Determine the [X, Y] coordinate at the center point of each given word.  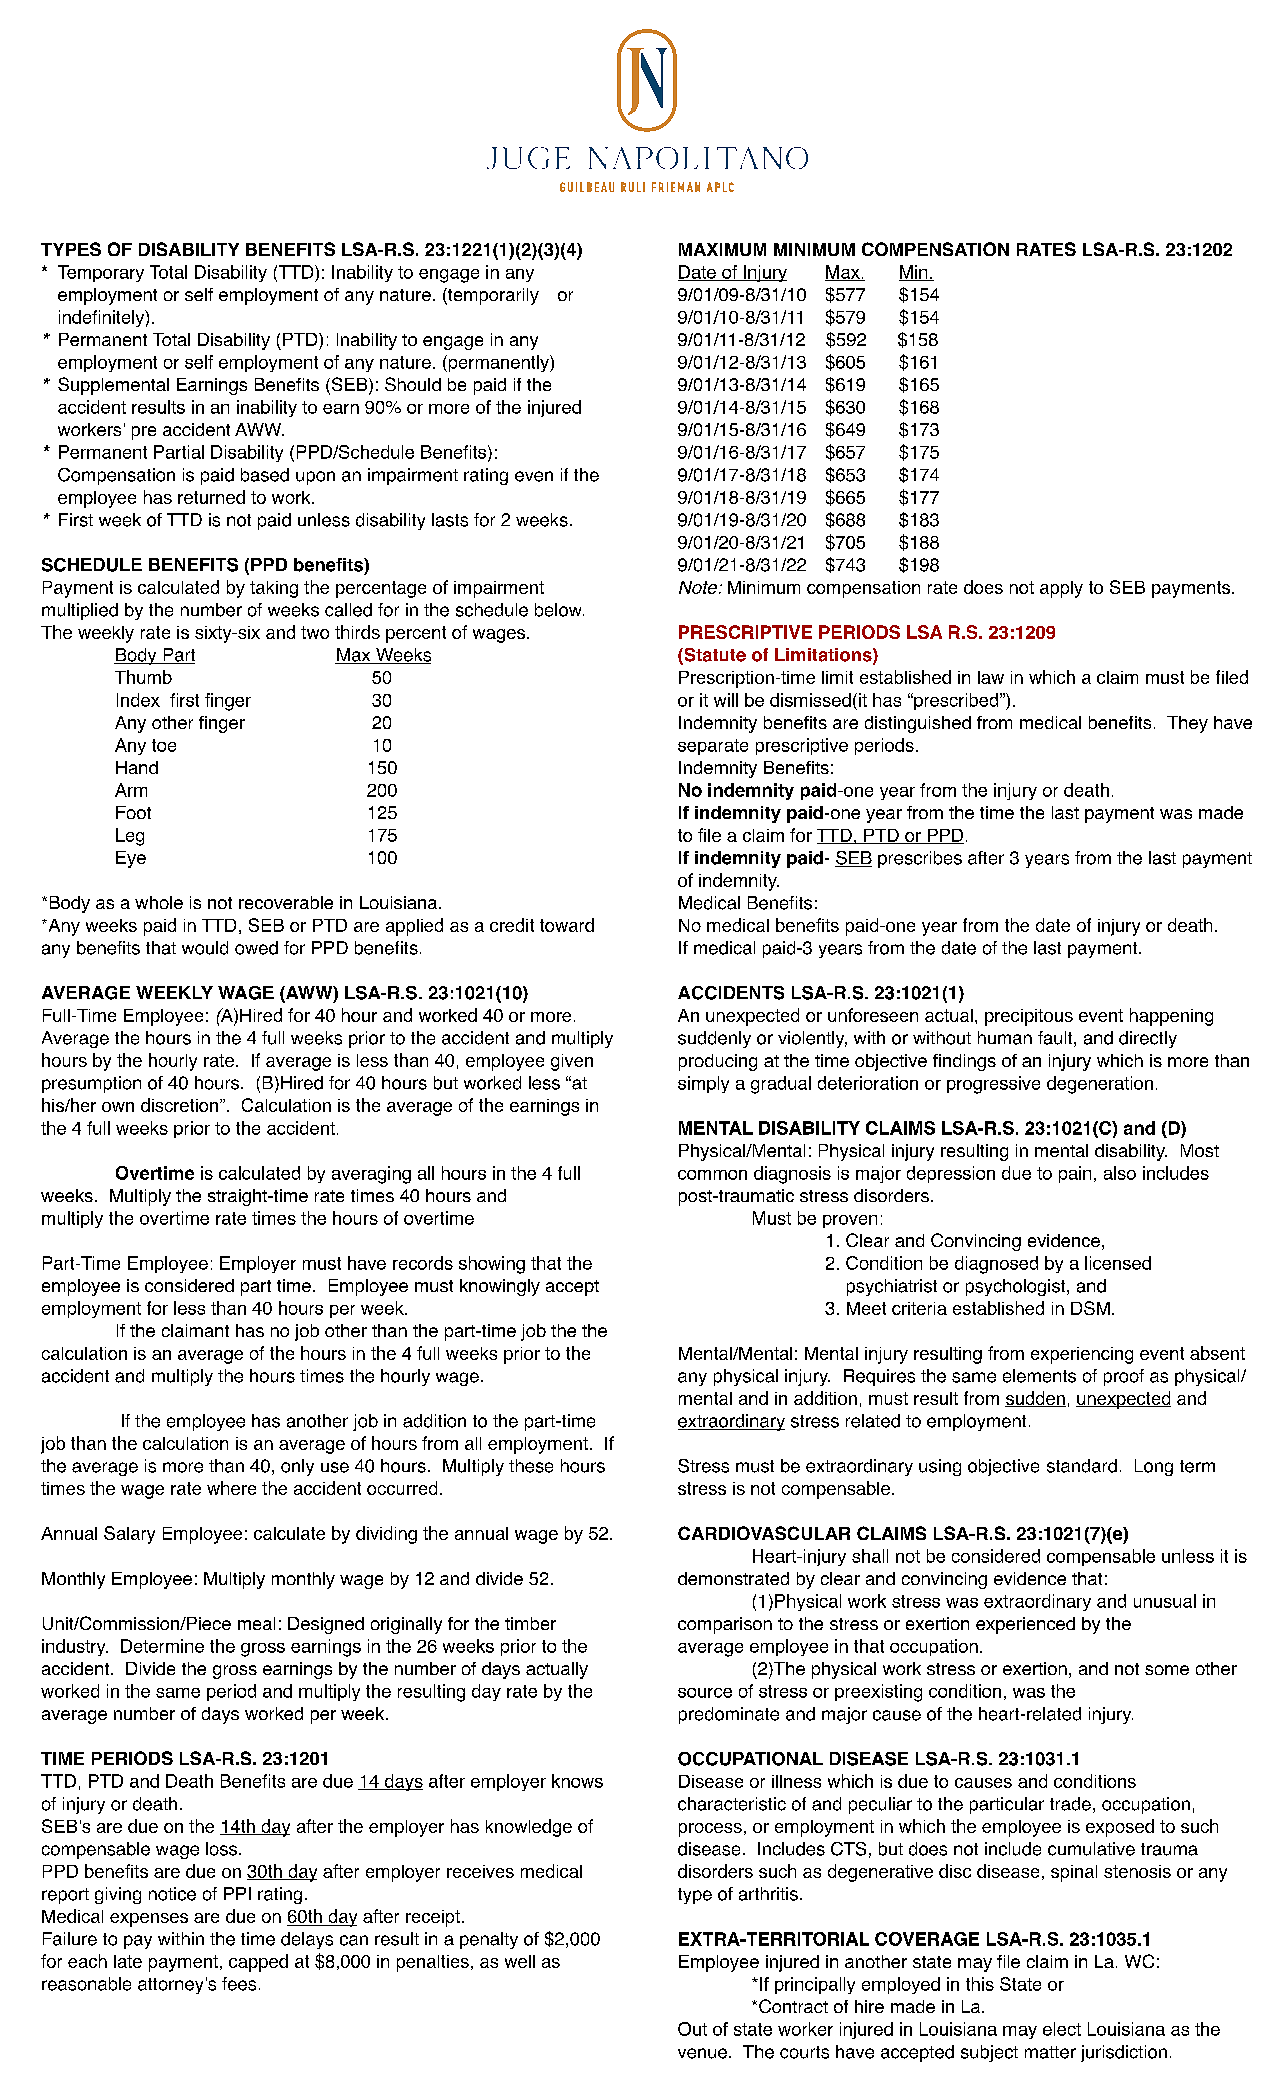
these [531, 1466]
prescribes [920, 859]
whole [159, 902]
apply [1061, 589]
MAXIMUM [722, 249]
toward [567, 925]
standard [1082, 1466]
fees [239, 1984]
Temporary [101, 273]
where [231, 1488]
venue [702, 2053]
